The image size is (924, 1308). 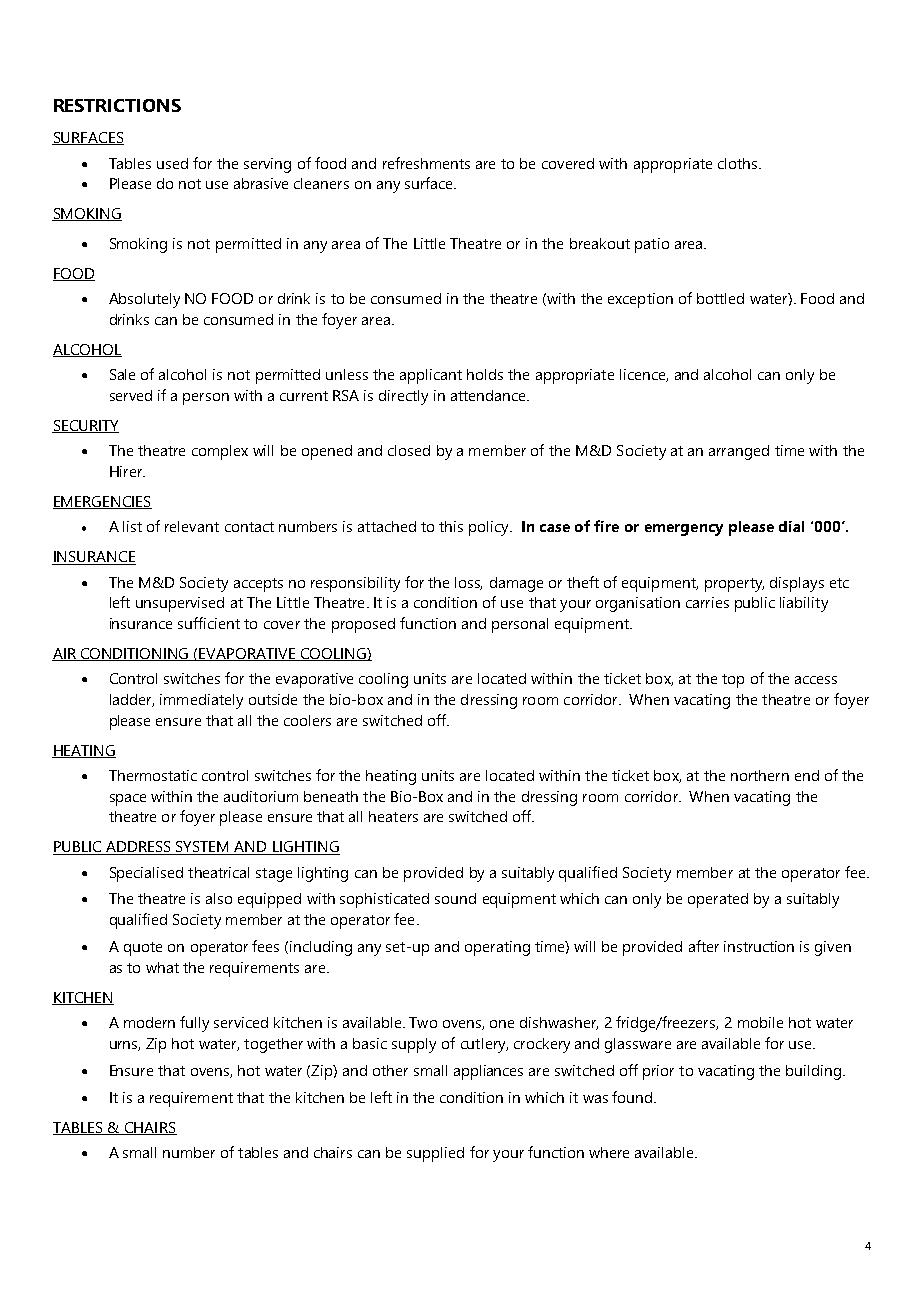 I want to click on supplied, so click(x=435, y=1154).
